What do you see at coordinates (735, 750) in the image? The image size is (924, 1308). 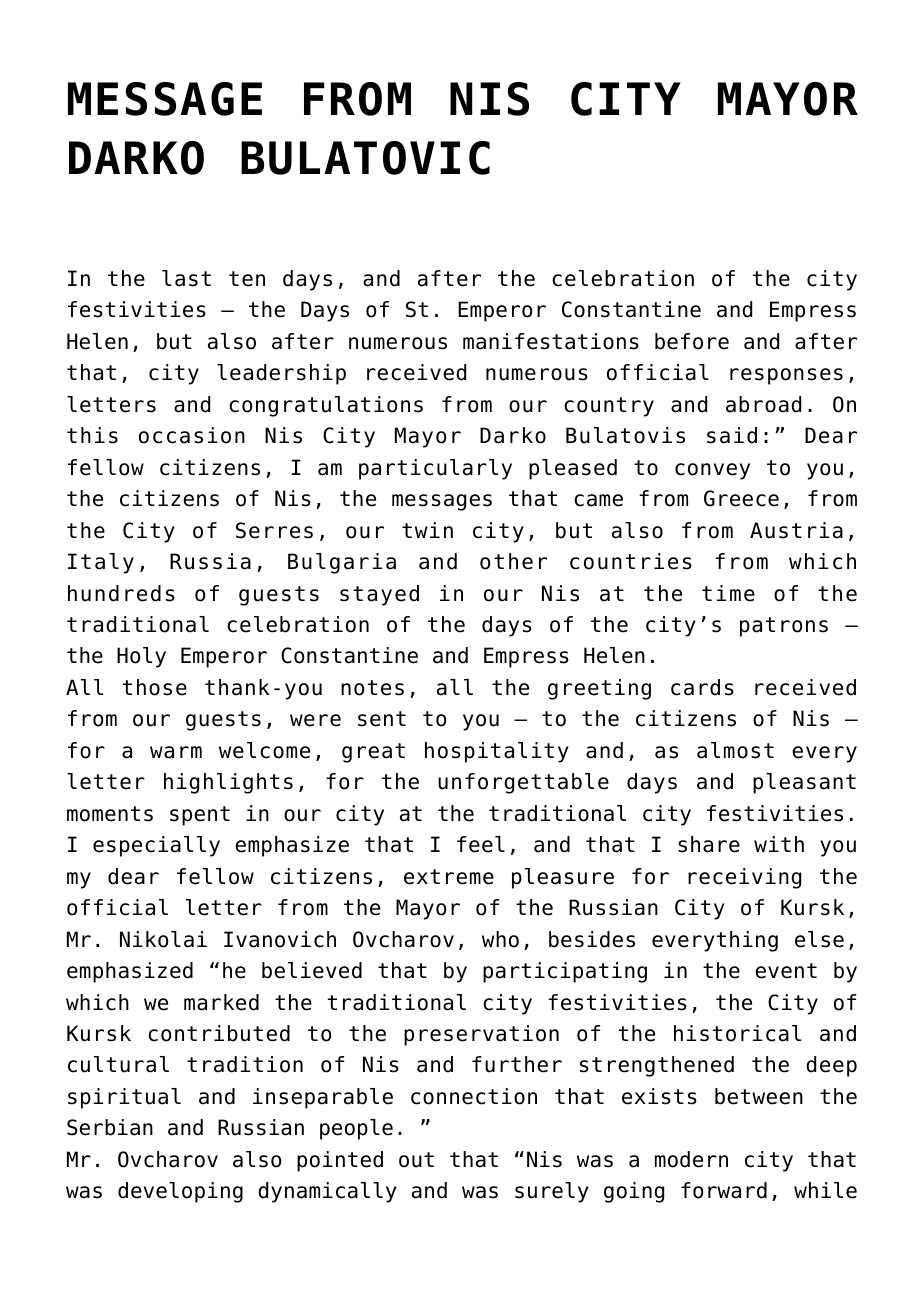 I see `almost` at bounding box center [735, 750].
